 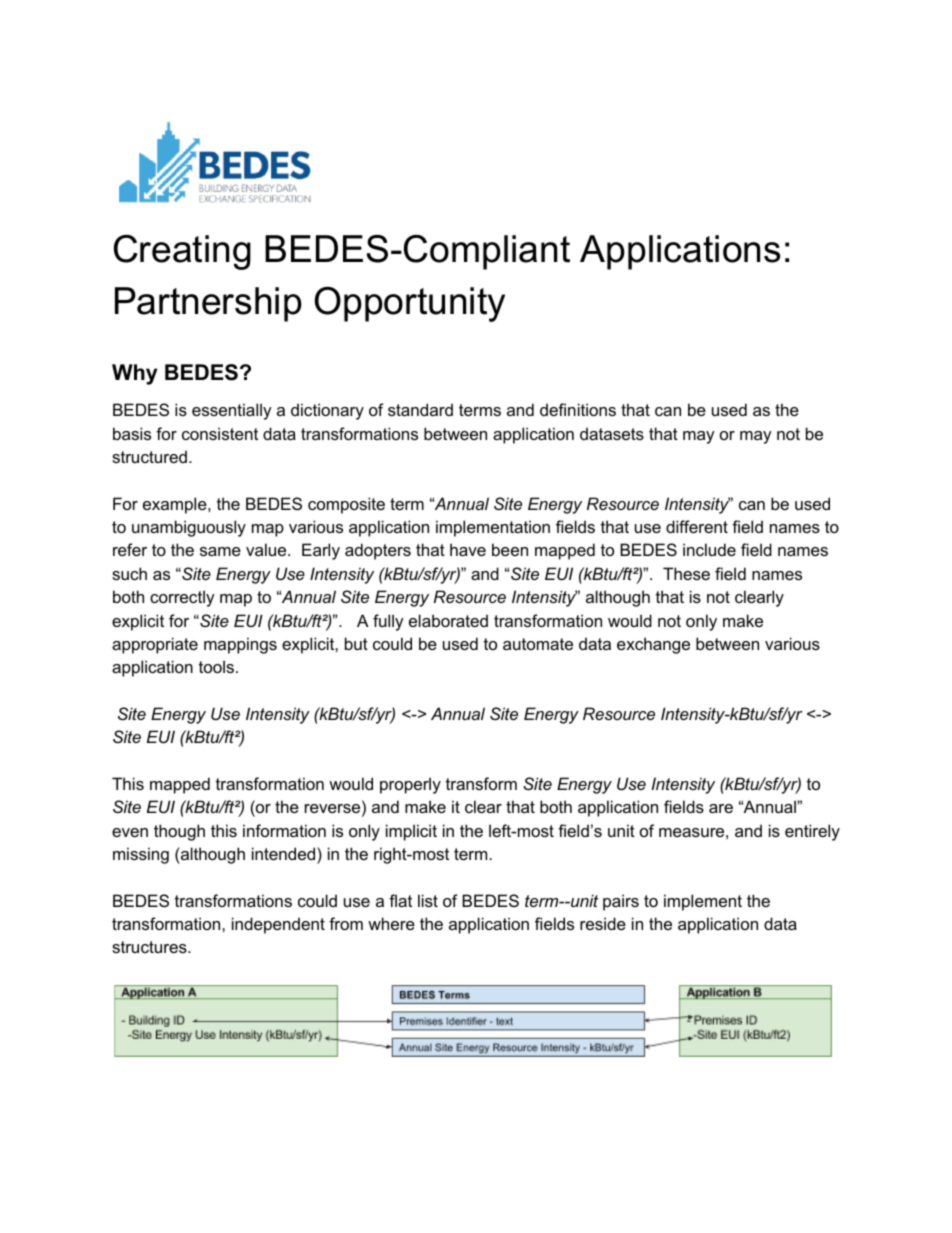 What do you see at coordinates (182, 252) in the screenshot?
I see `Creating` at bounding box center [182, 252].
